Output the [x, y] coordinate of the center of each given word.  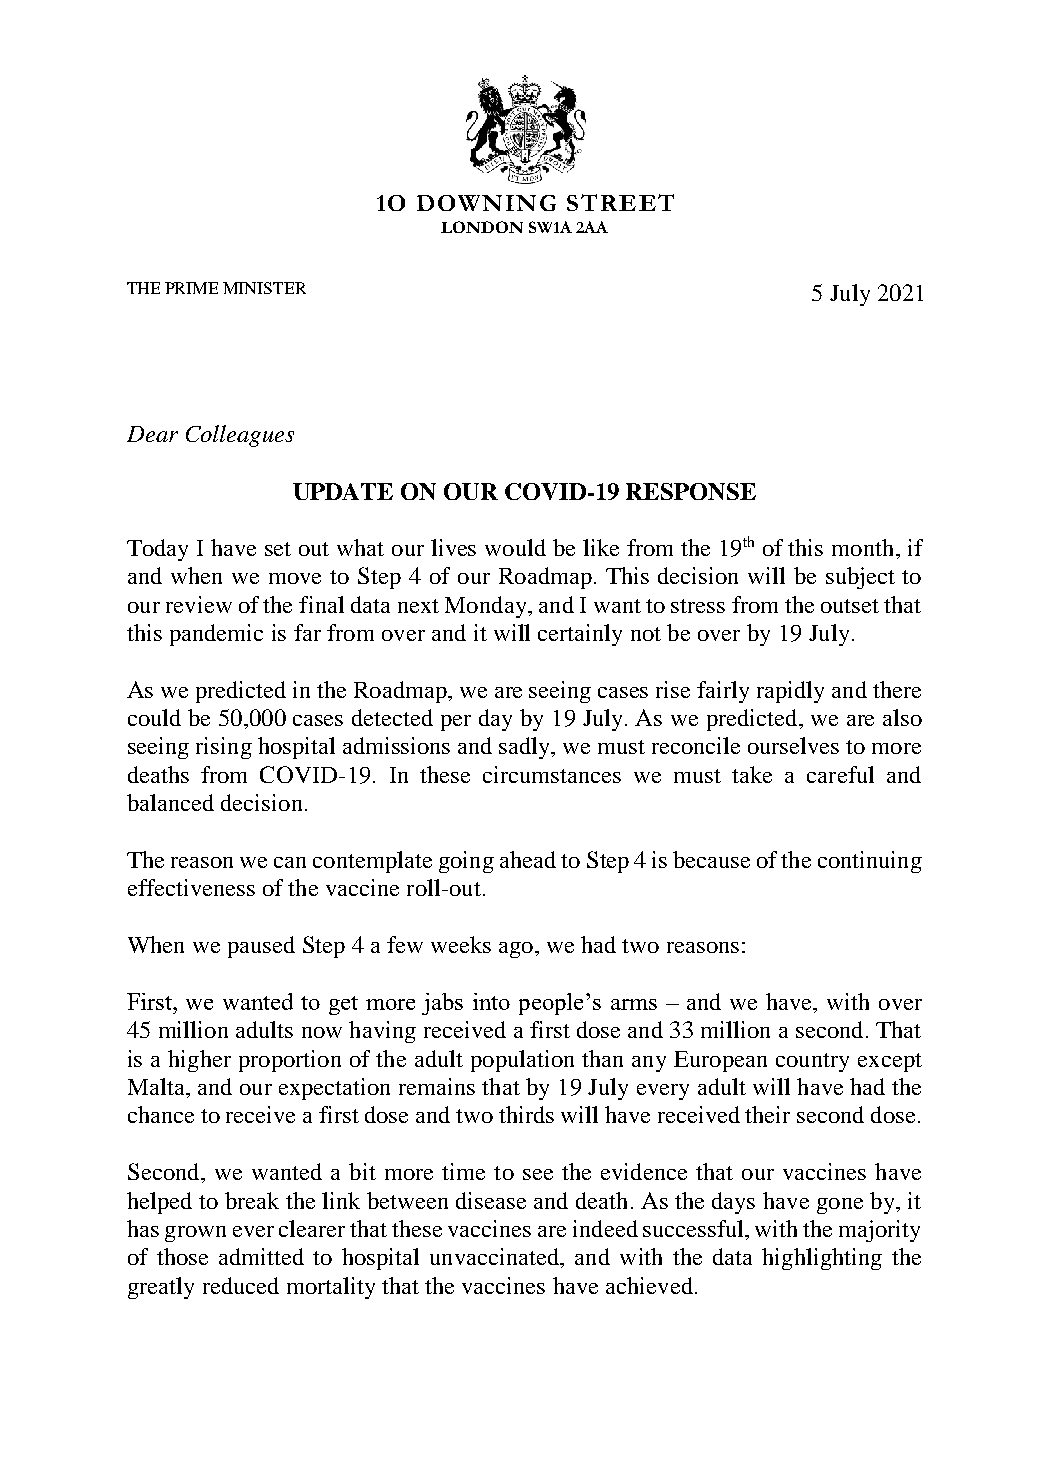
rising [224, 748]
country [812, 1062]
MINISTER [264, 288]
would [515, 547]
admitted [261, 1256]
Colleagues [240, 436]
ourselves [793, 745]
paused [261, 947]
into [491, 1001]
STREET [620, 202]
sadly [526, 748]
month [864, 547]
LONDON [482, 227]
